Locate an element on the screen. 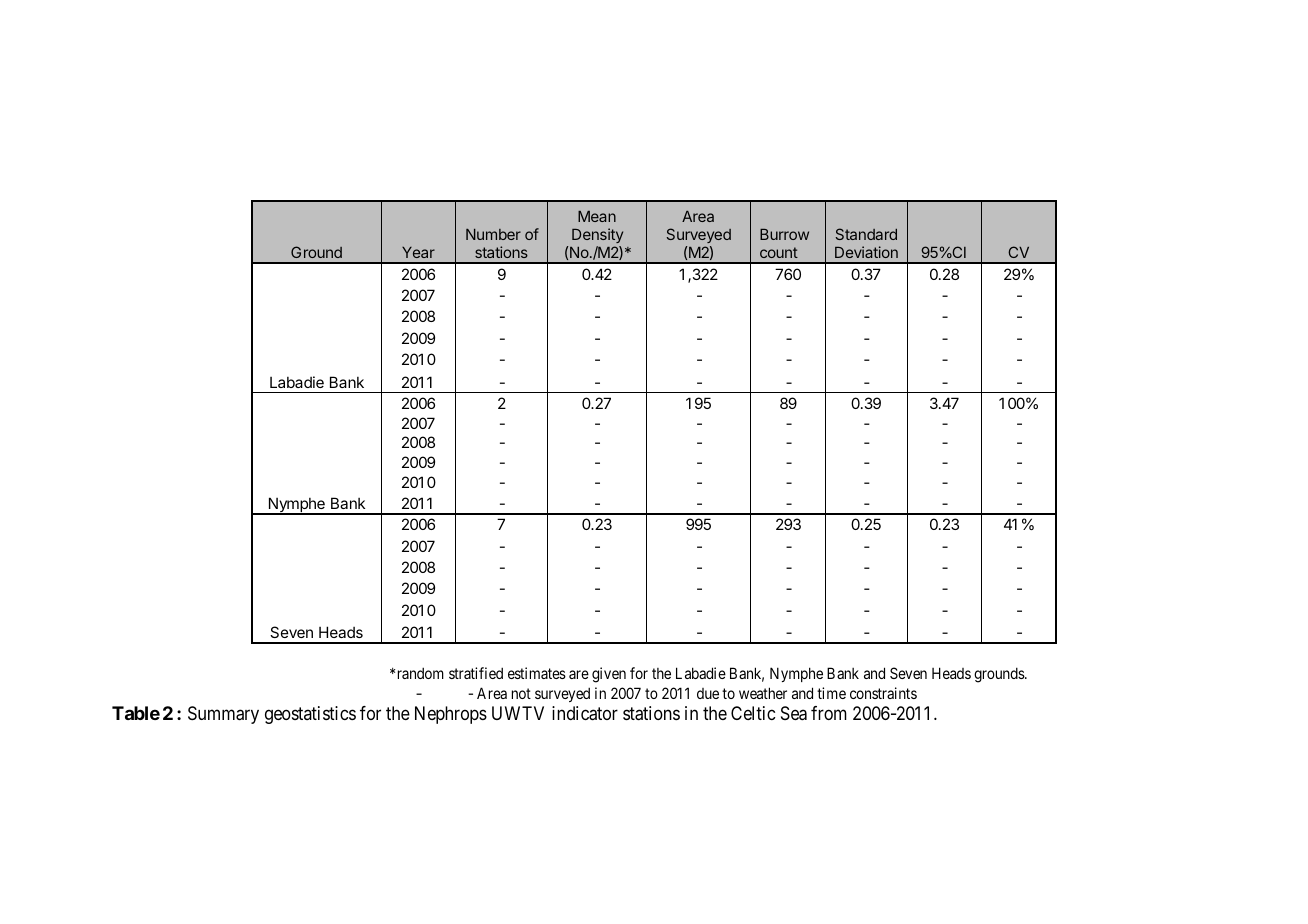  estimates is located at coordinates (537, 673).
